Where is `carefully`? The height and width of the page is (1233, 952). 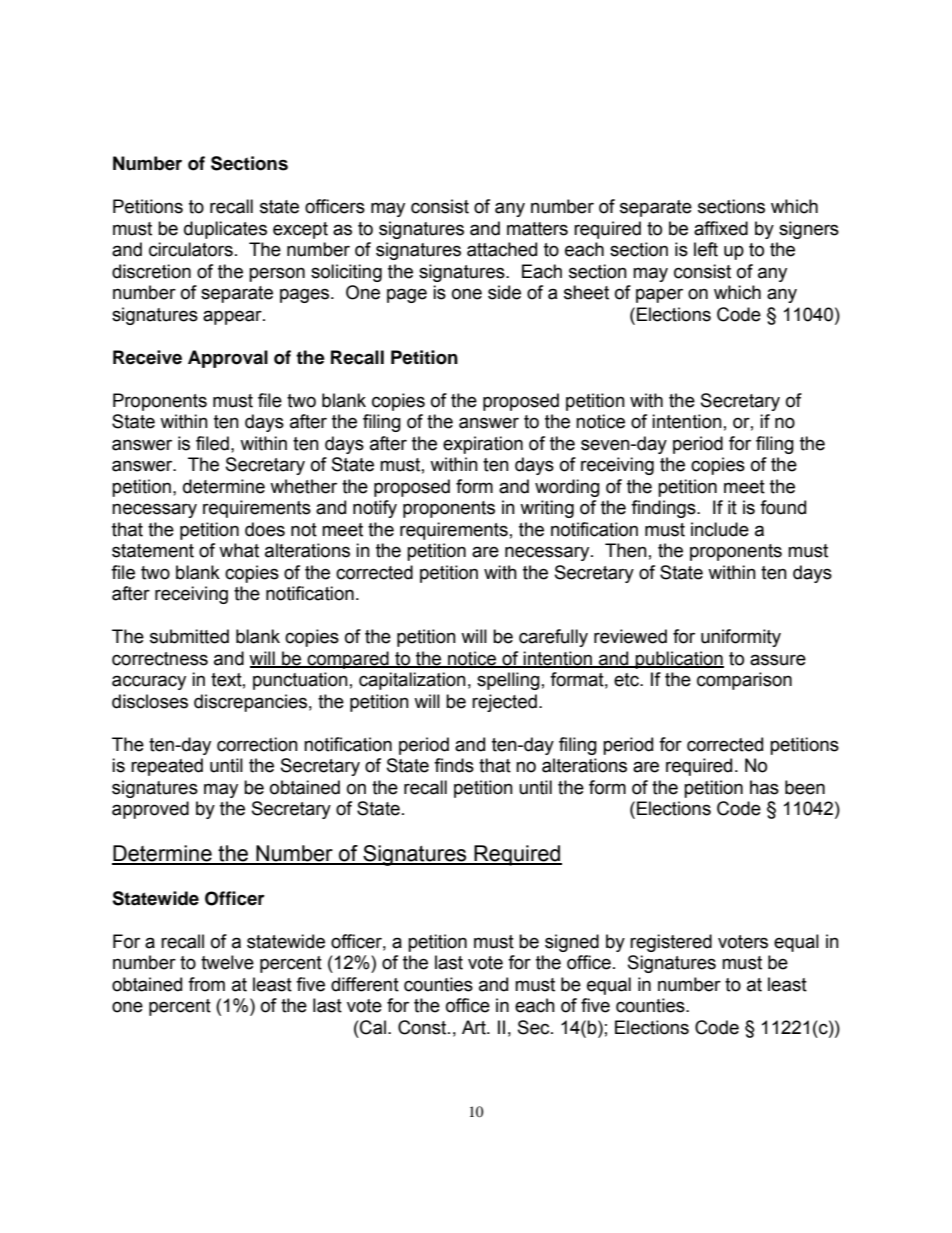 carefully is located at coordinates (553, 638).
